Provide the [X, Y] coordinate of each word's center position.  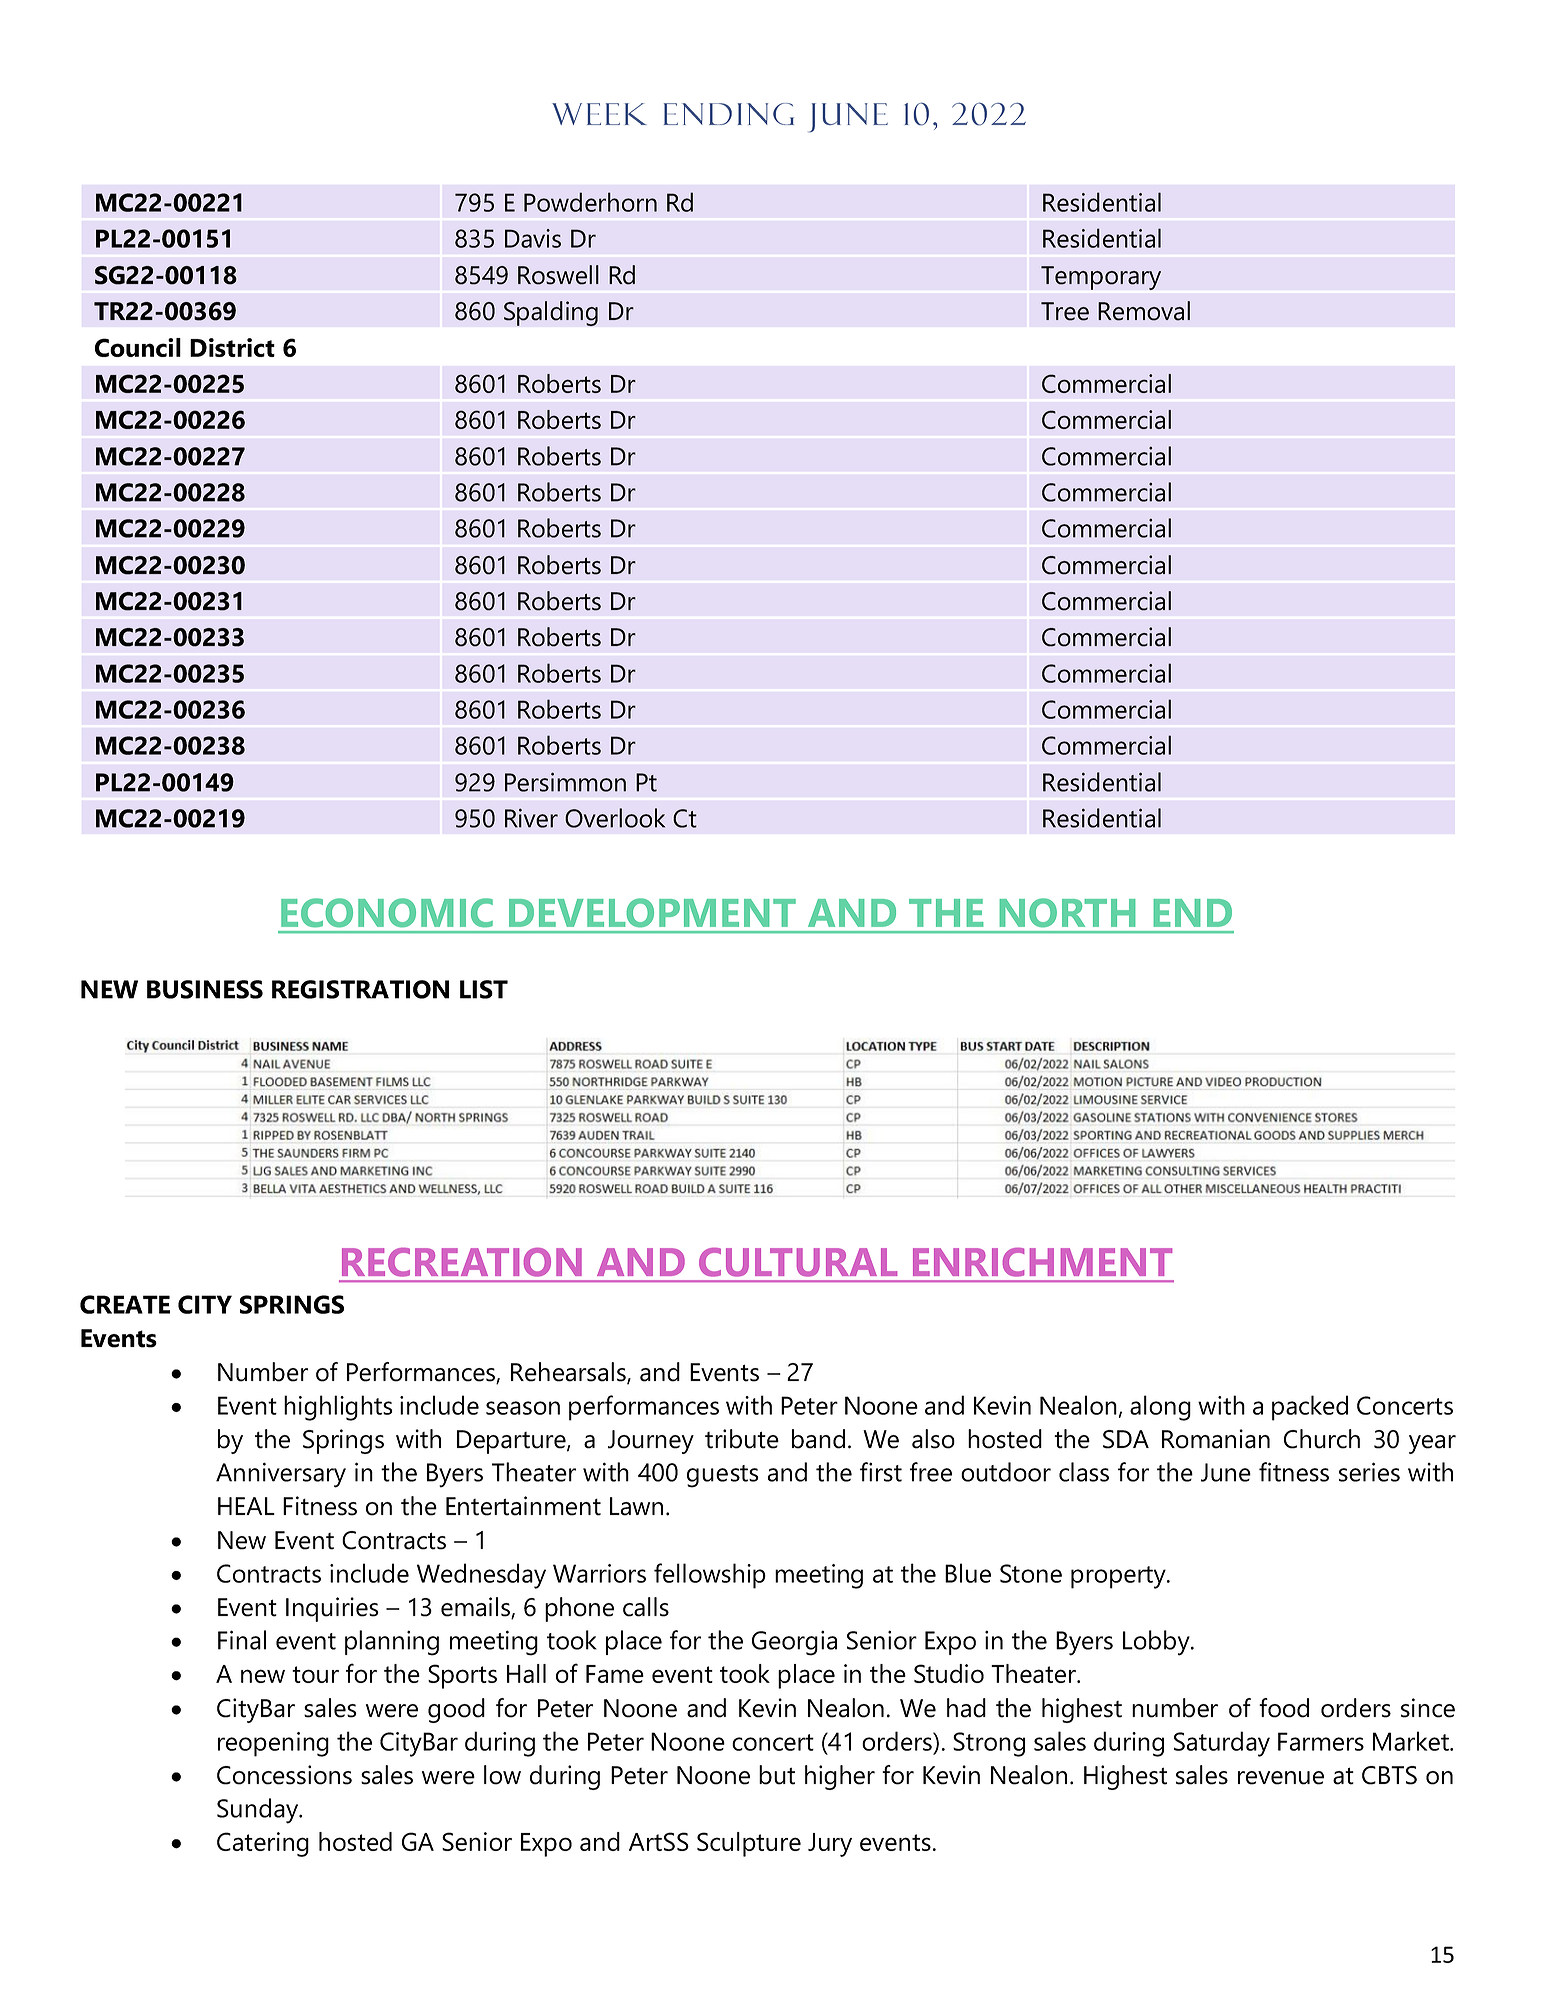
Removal [1144, 311]
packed [1310, 1408]
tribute [742, 1439]
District [232, 347]
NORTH [1067, 912]
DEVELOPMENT [652, 912]
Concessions [284, 1775]
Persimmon [565, 782]
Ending [729, 114]
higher [840, 1777]
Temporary [1101, 278]
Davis [533, 238]
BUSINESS [205, 989]
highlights [338, 1408]
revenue [1281, 1778]
